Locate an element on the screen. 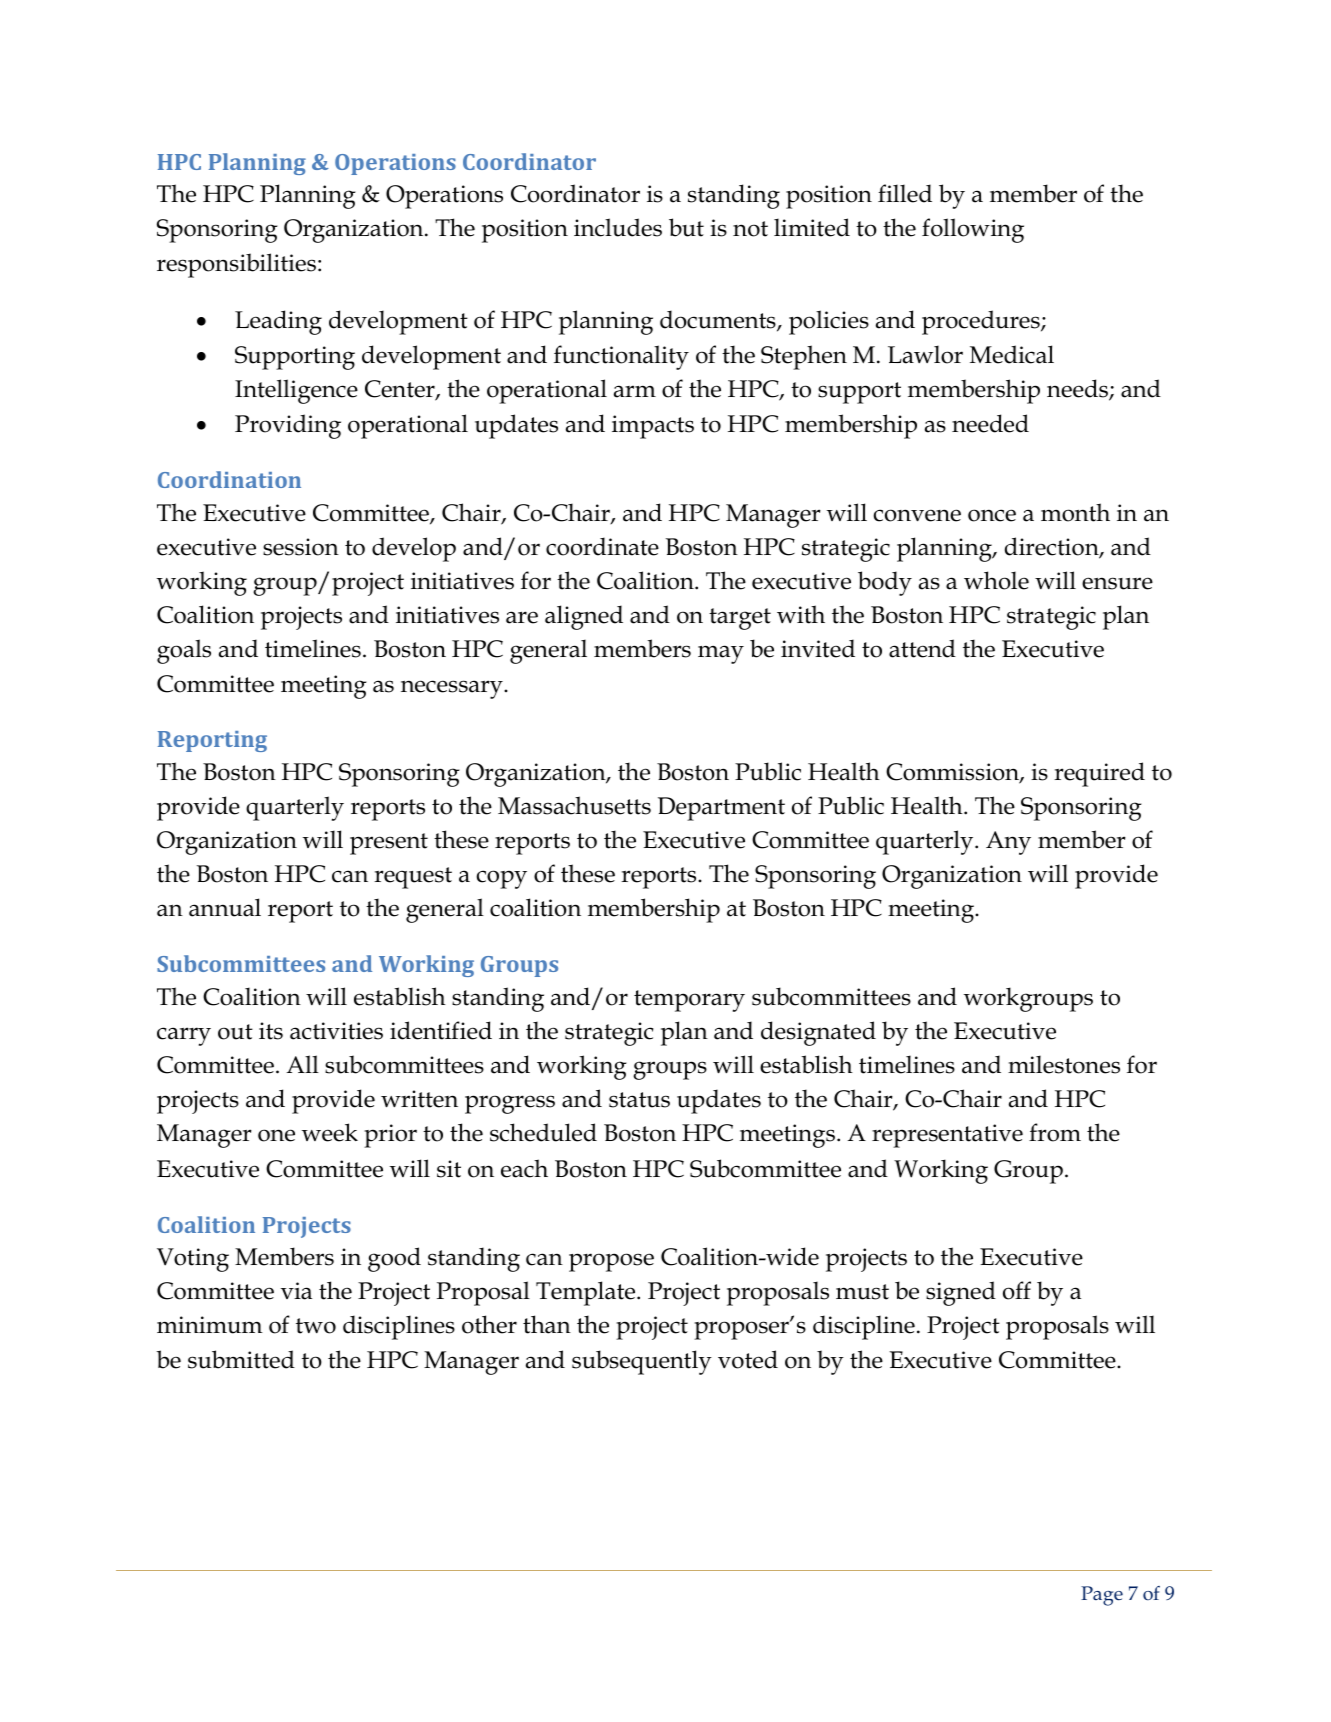 The image size is (1331, 1722). submitted is located at coordinates (241, 1359).
